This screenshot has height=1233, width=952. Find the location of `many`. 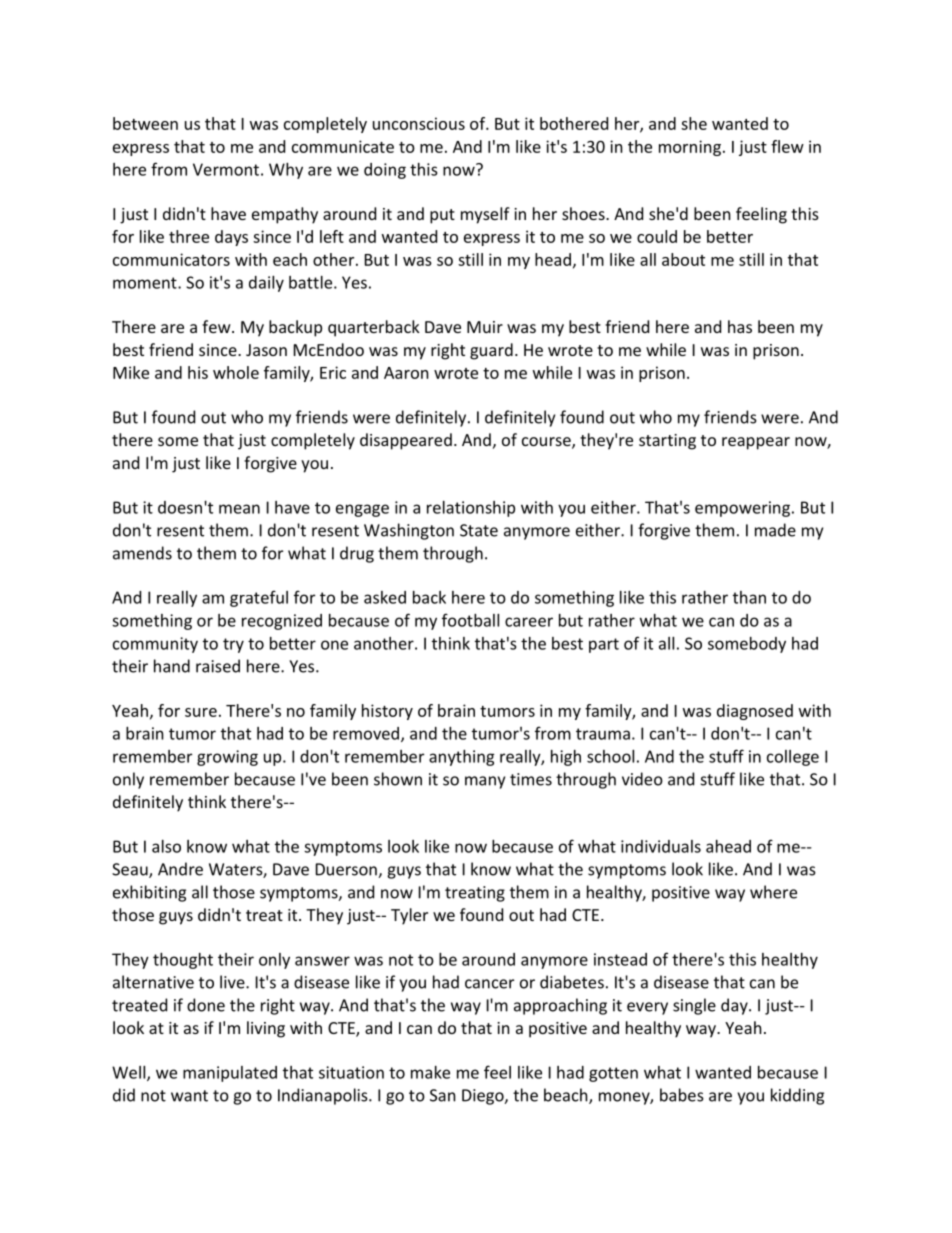

many is located at coordinates (485, 782).
